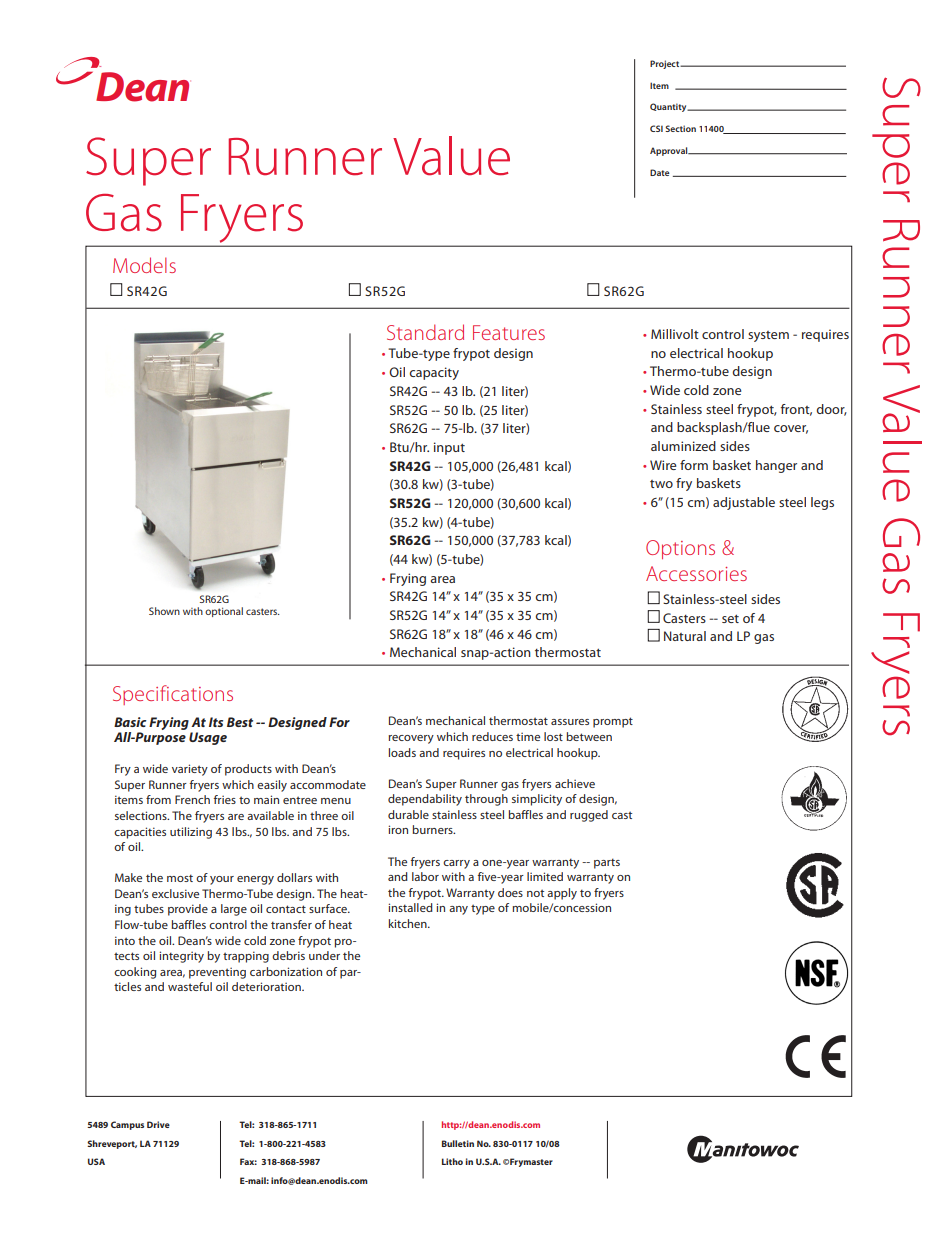 This screenshot has height=1233, width=952. I want to click on integrity, so click(181, 957).
